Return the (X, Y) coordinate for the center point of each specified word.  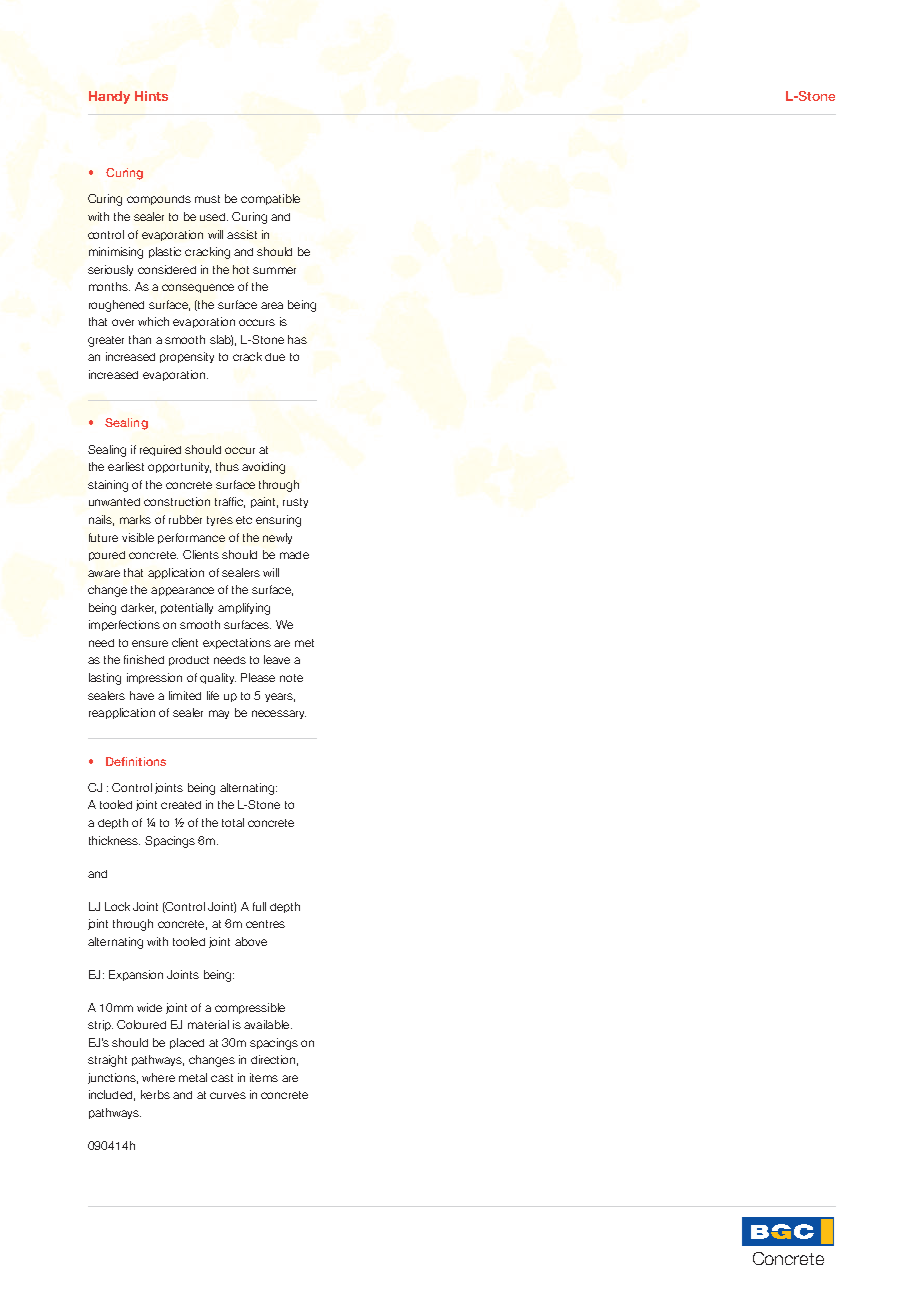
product (189, 661)
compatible (270, 199)
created (181, 805)
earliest (126, 466)
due (275, 357)
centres (265, 924)
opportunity (179, 467)
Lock (117, 906)
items (264, 1077)
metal (193, 1077)
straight (107, 1061)
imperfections (124, 625)
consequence (198, 288)
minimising (116, 253)
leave (277, 659)
